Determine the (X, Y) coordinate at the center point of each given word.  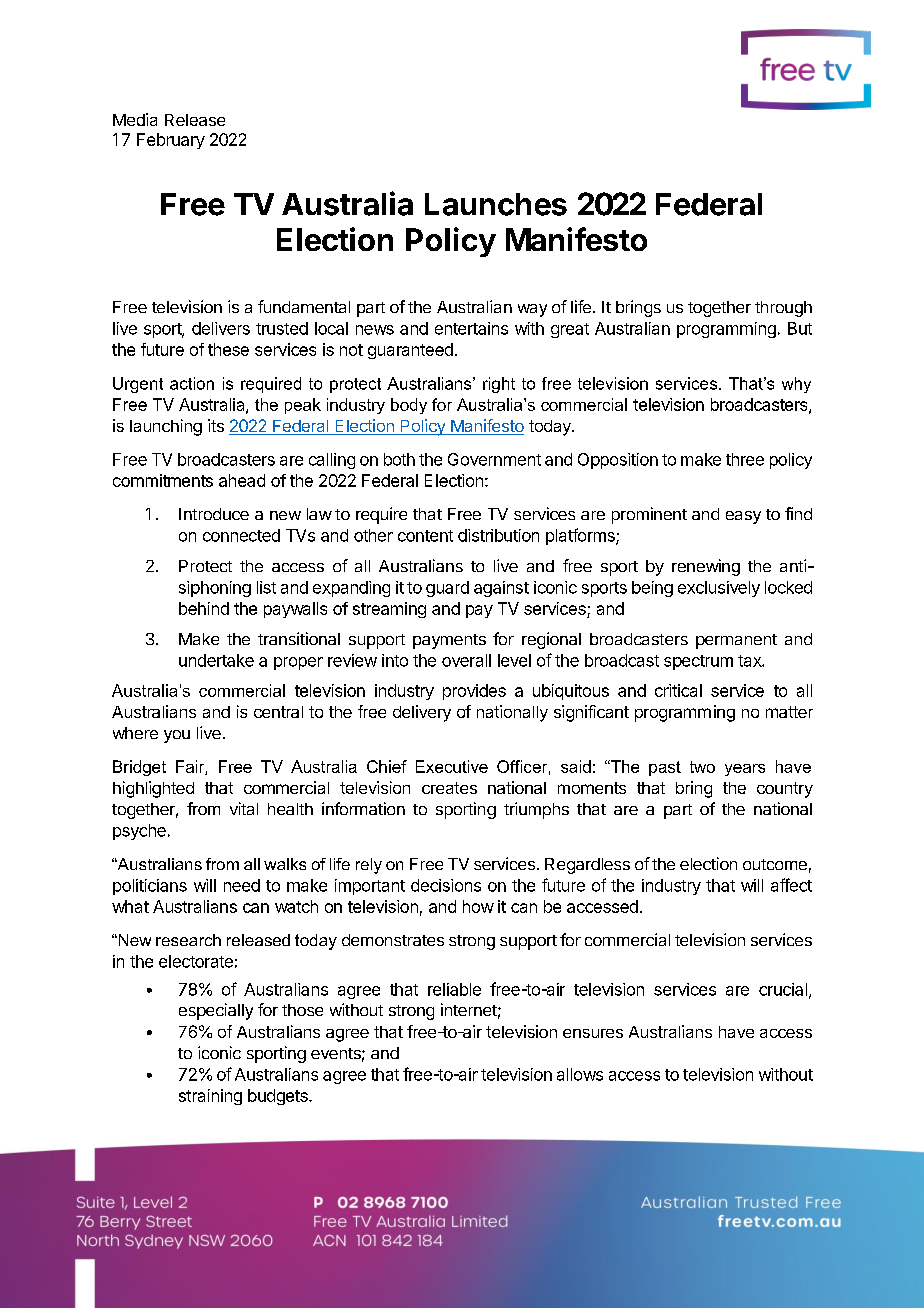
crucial (783, 989)
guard (447, 589)
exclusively (719, 589)
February (171, 141)
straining (210, 1097)
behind (204, 608)
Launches (496, 204)
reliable (454, 989)
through (783, 309)
